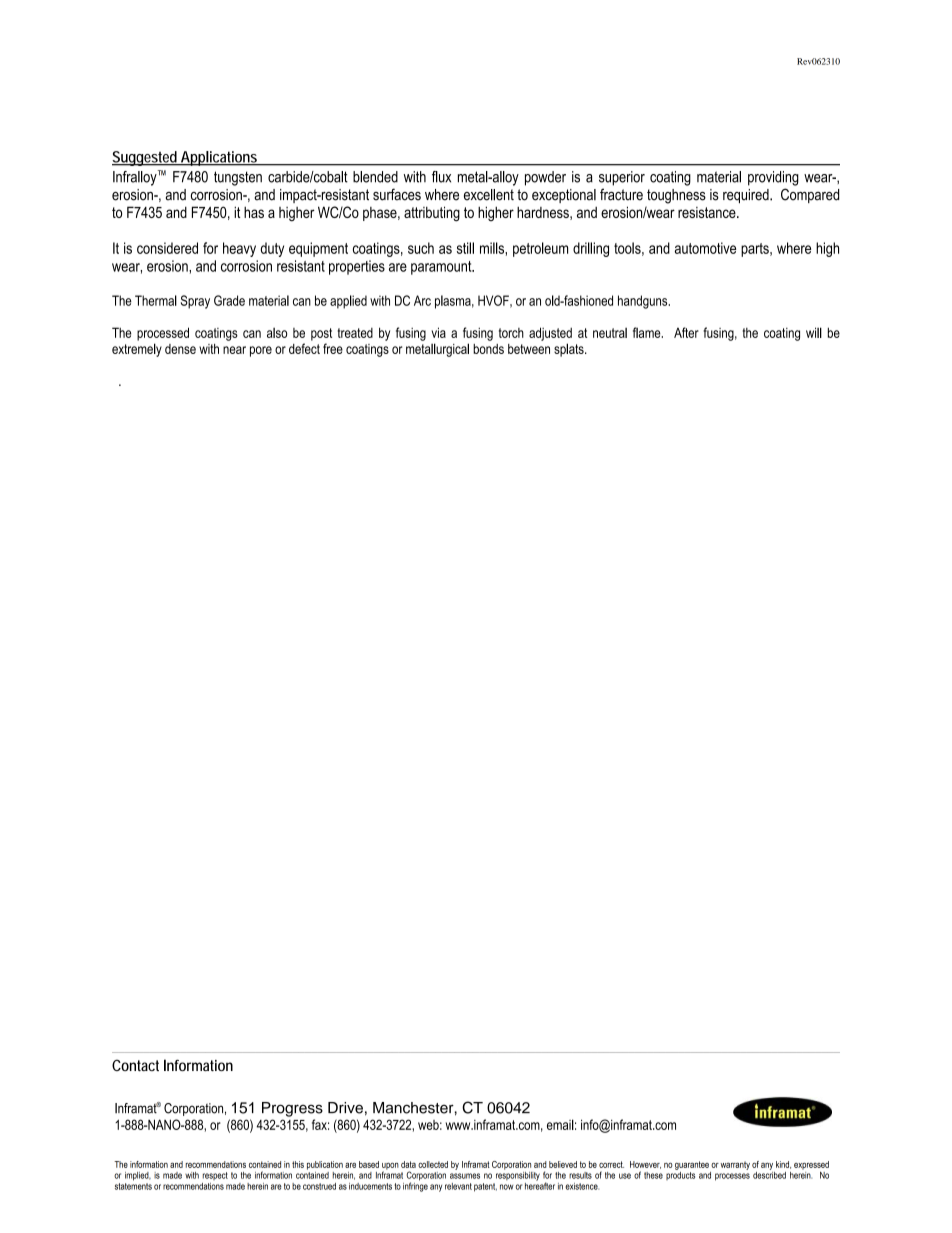 Image resolution: width=952 pixels, height=1233 pixels. Describe the element at coordinates (814, 332) in the document. I see `will` at that location.
